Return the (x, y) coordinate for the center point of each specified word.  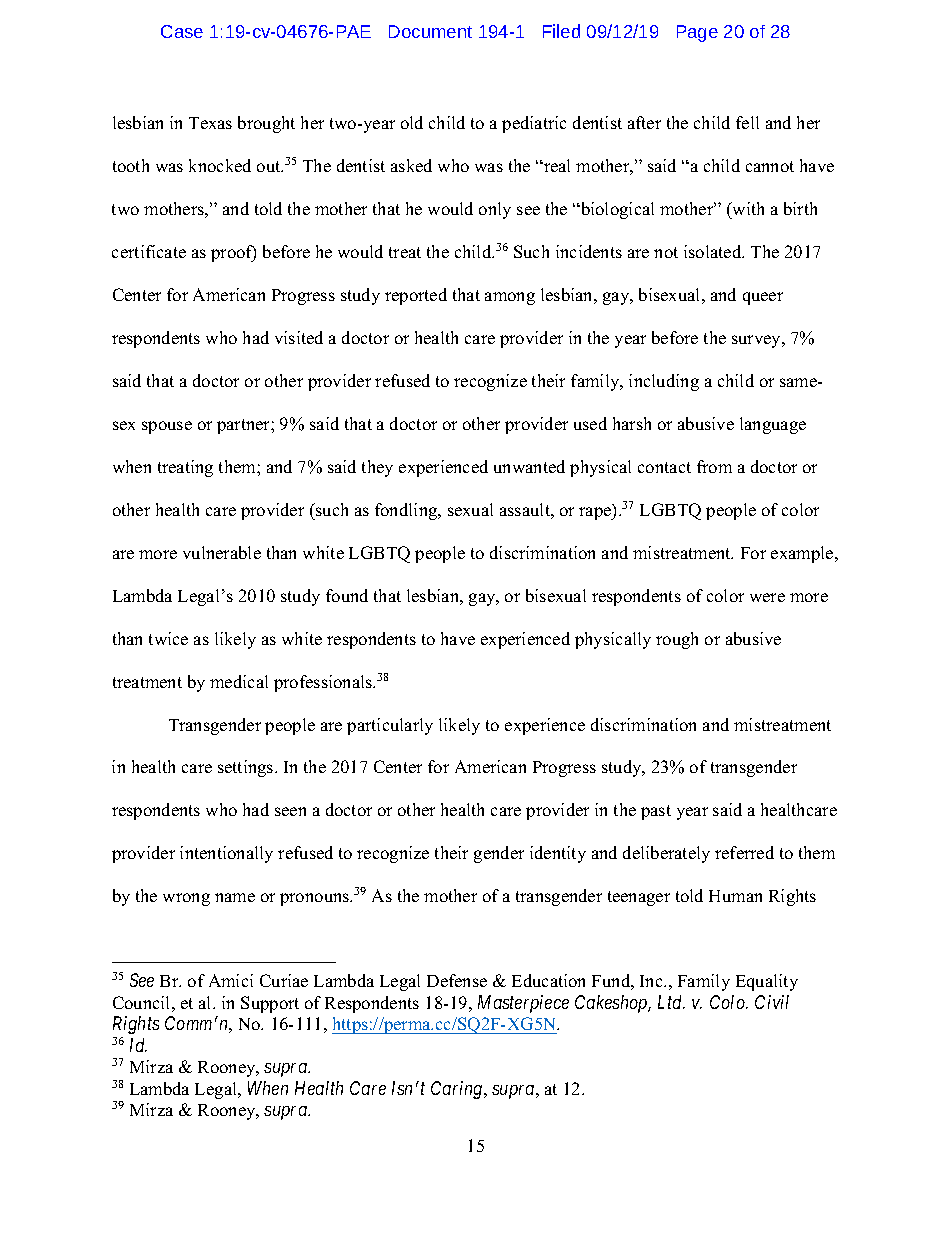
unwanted (529, 466)
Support (270, 1004)
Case (182, 31)
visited (299, 337)
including (664, 382)
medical (239, 681)
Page (697, 33)
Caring (458, 1090)
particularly (390, 726)
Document (430, 31)
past (656, 812)
